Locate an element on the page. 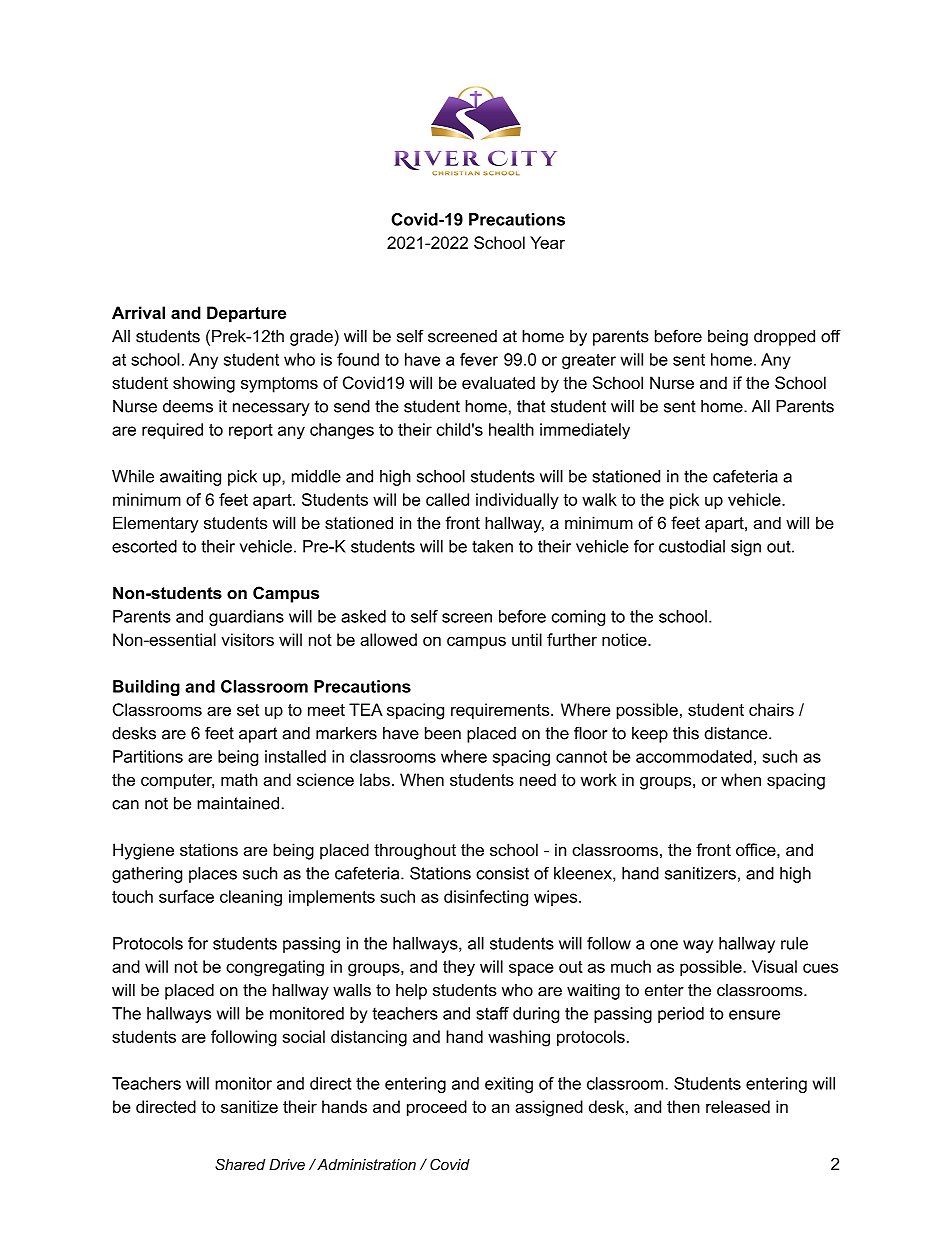 The height and width of the document is (1233, 952). Shared is located at coordinates (240, 1164).
